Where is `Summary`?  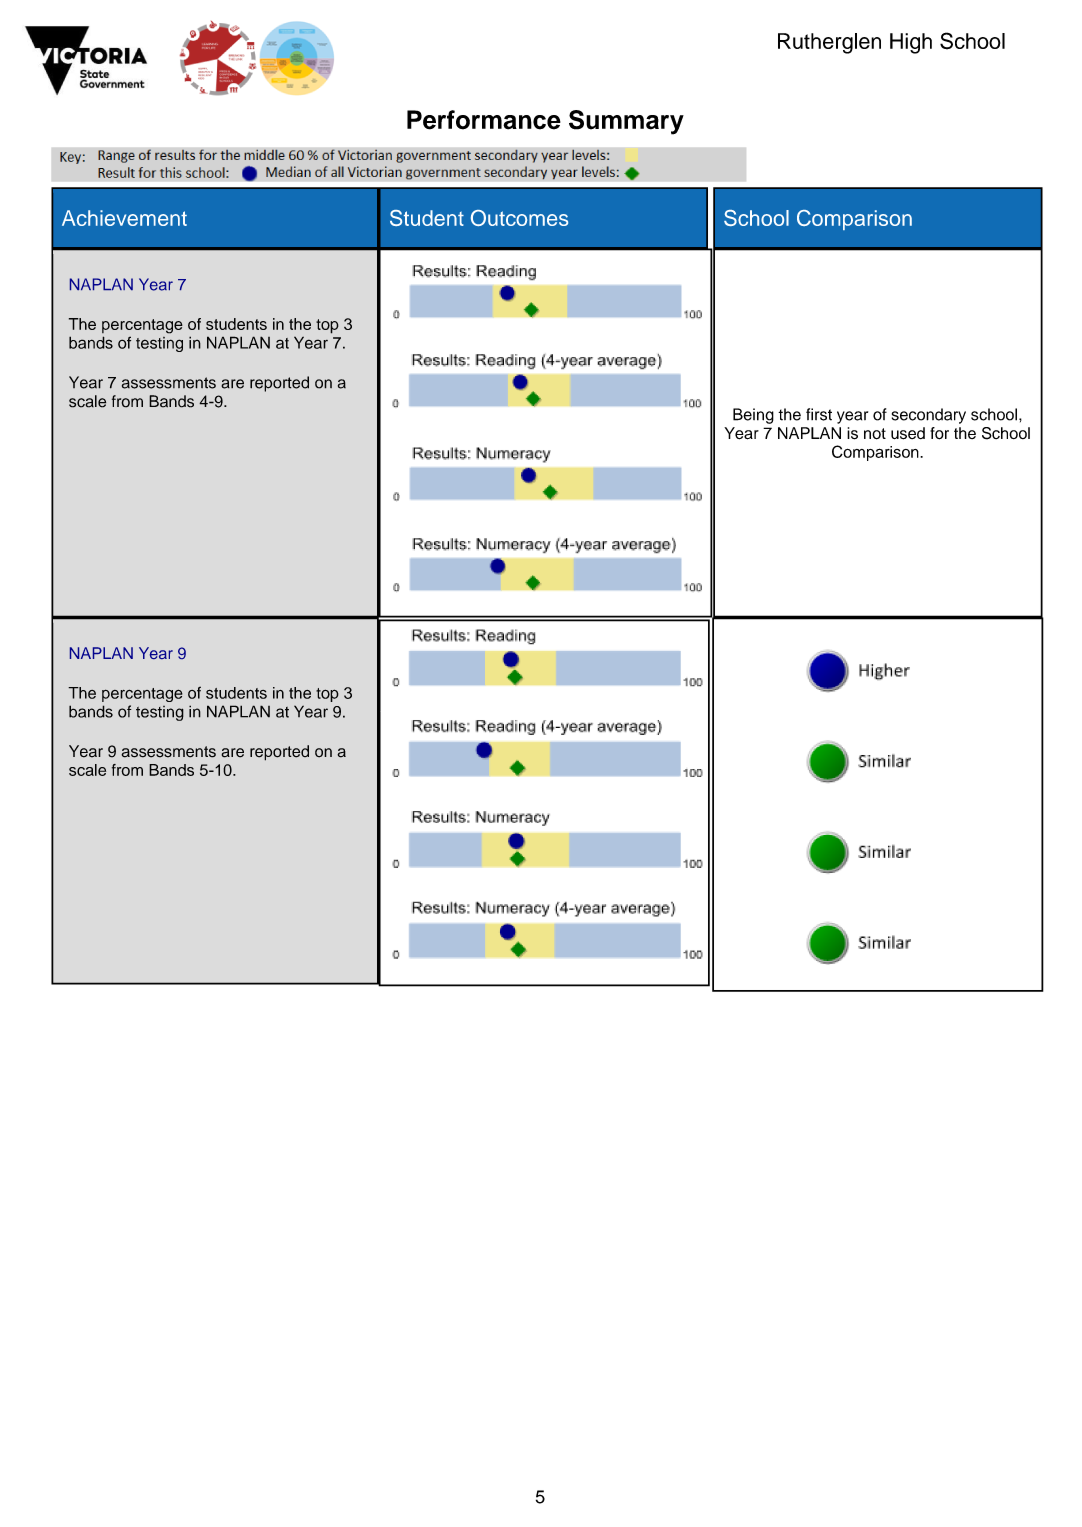
Summary is located at coordinates (626, 122).
